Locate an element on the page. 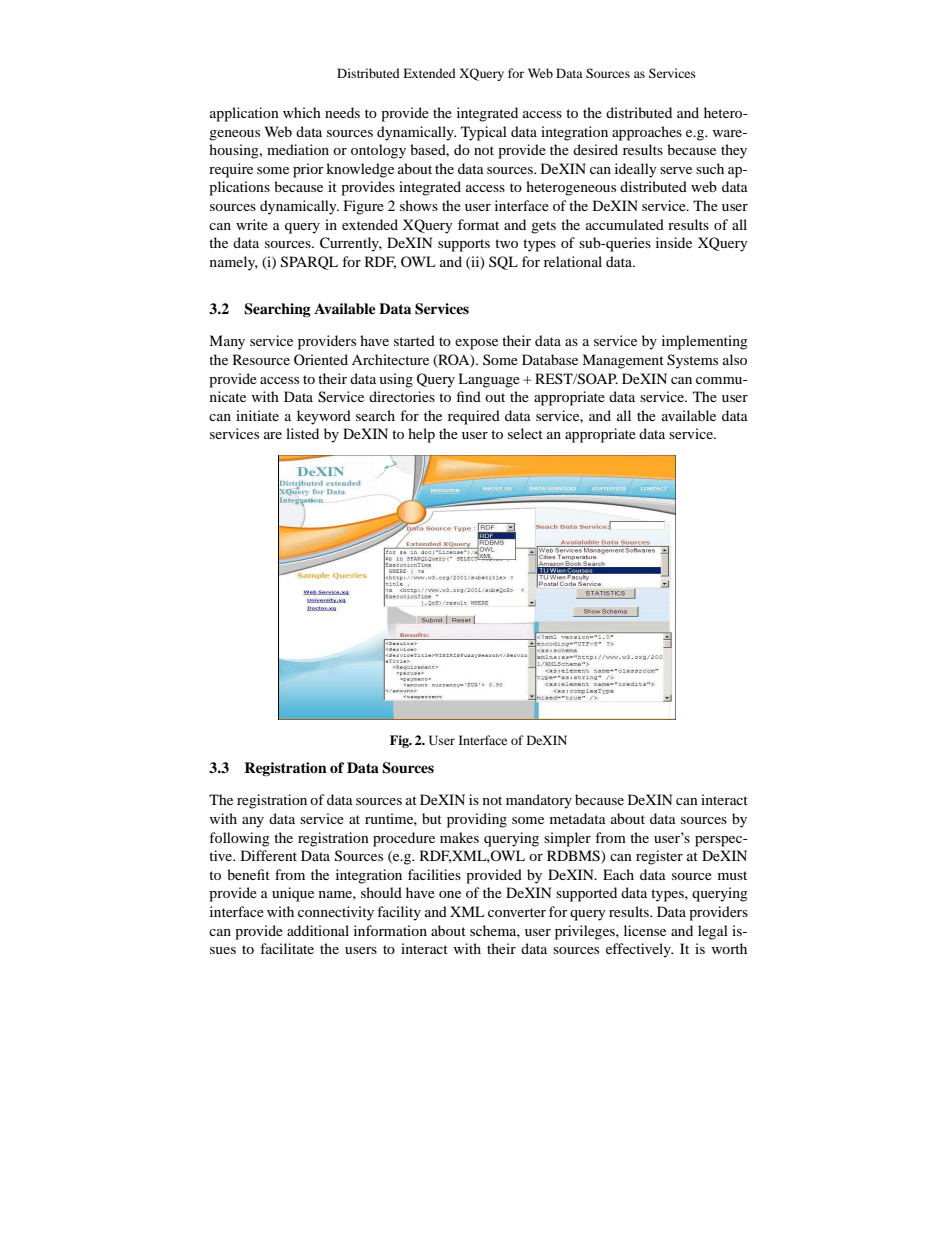 This image has width=952, height=1233. inside is located at coordinates (674, 242).
